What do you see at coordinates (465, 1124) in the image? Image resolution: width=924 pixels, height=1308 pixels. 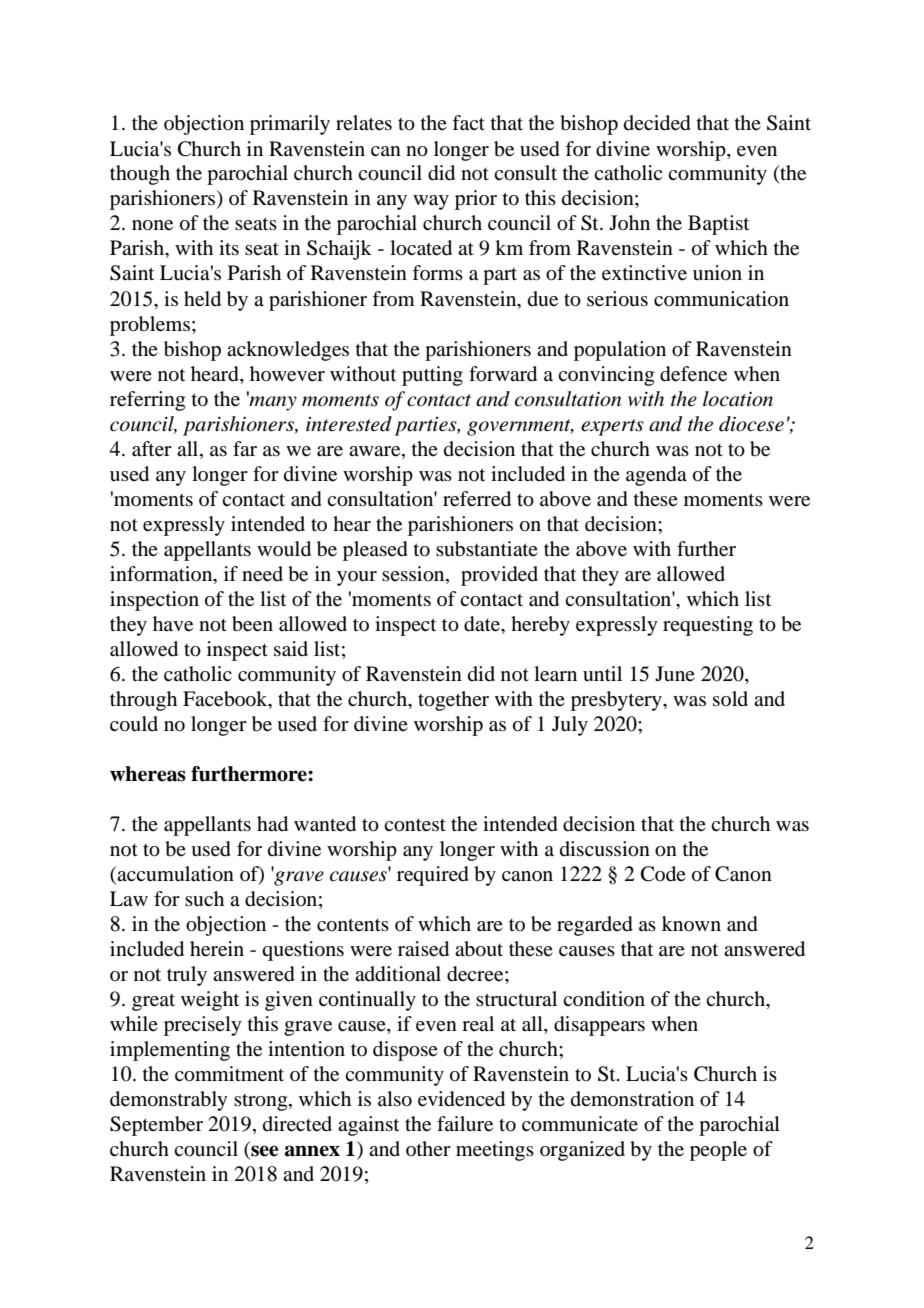 I see `failure` at bounding box center [465, 1124].
